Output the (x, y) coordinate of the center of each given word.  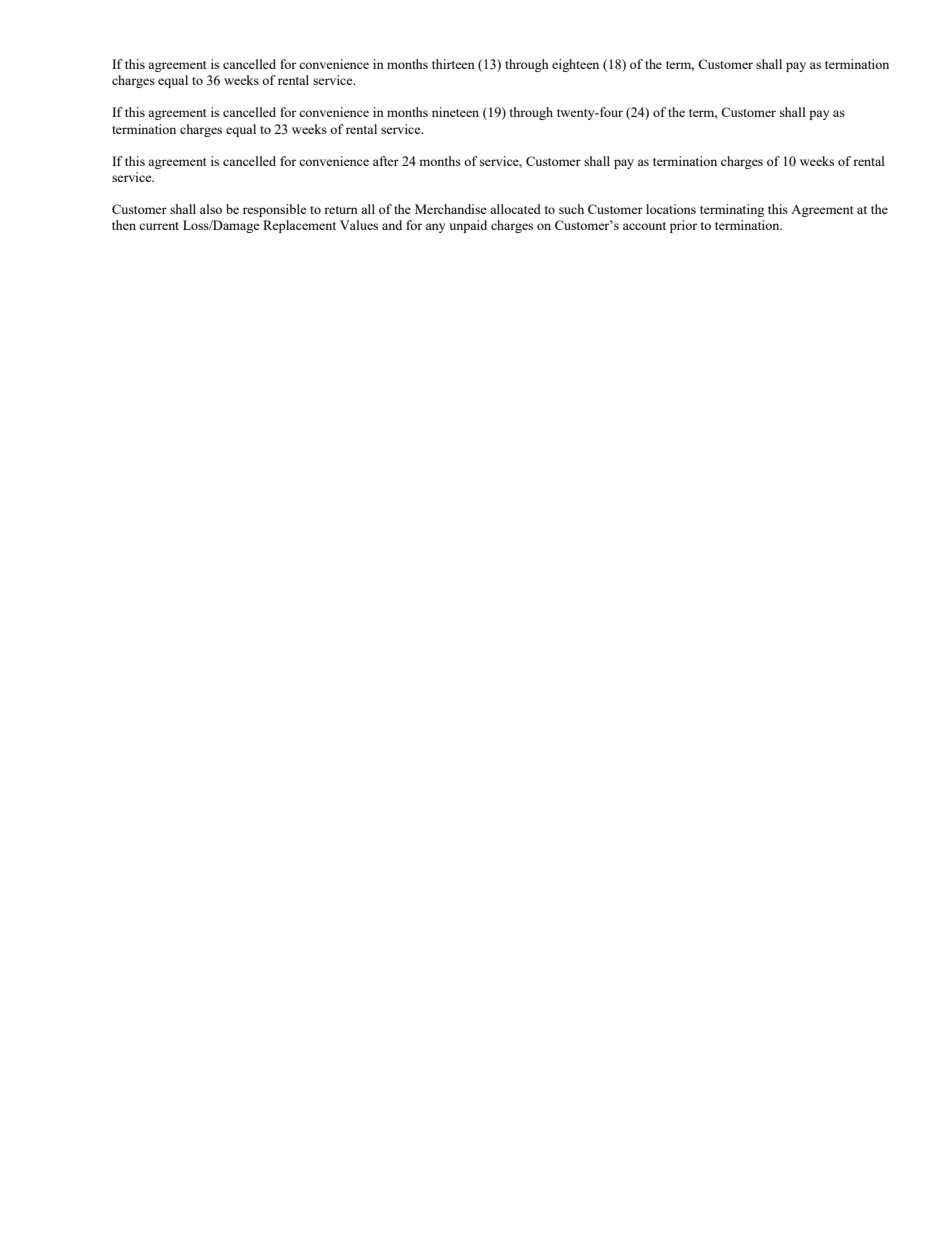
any (436, 228)
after (386, 161)
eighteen (575, 65)
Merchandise (451, 209)
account (644, 226)
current (159, 226)
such (571, 209)
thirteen (453, 64)
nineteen (455, 112)
